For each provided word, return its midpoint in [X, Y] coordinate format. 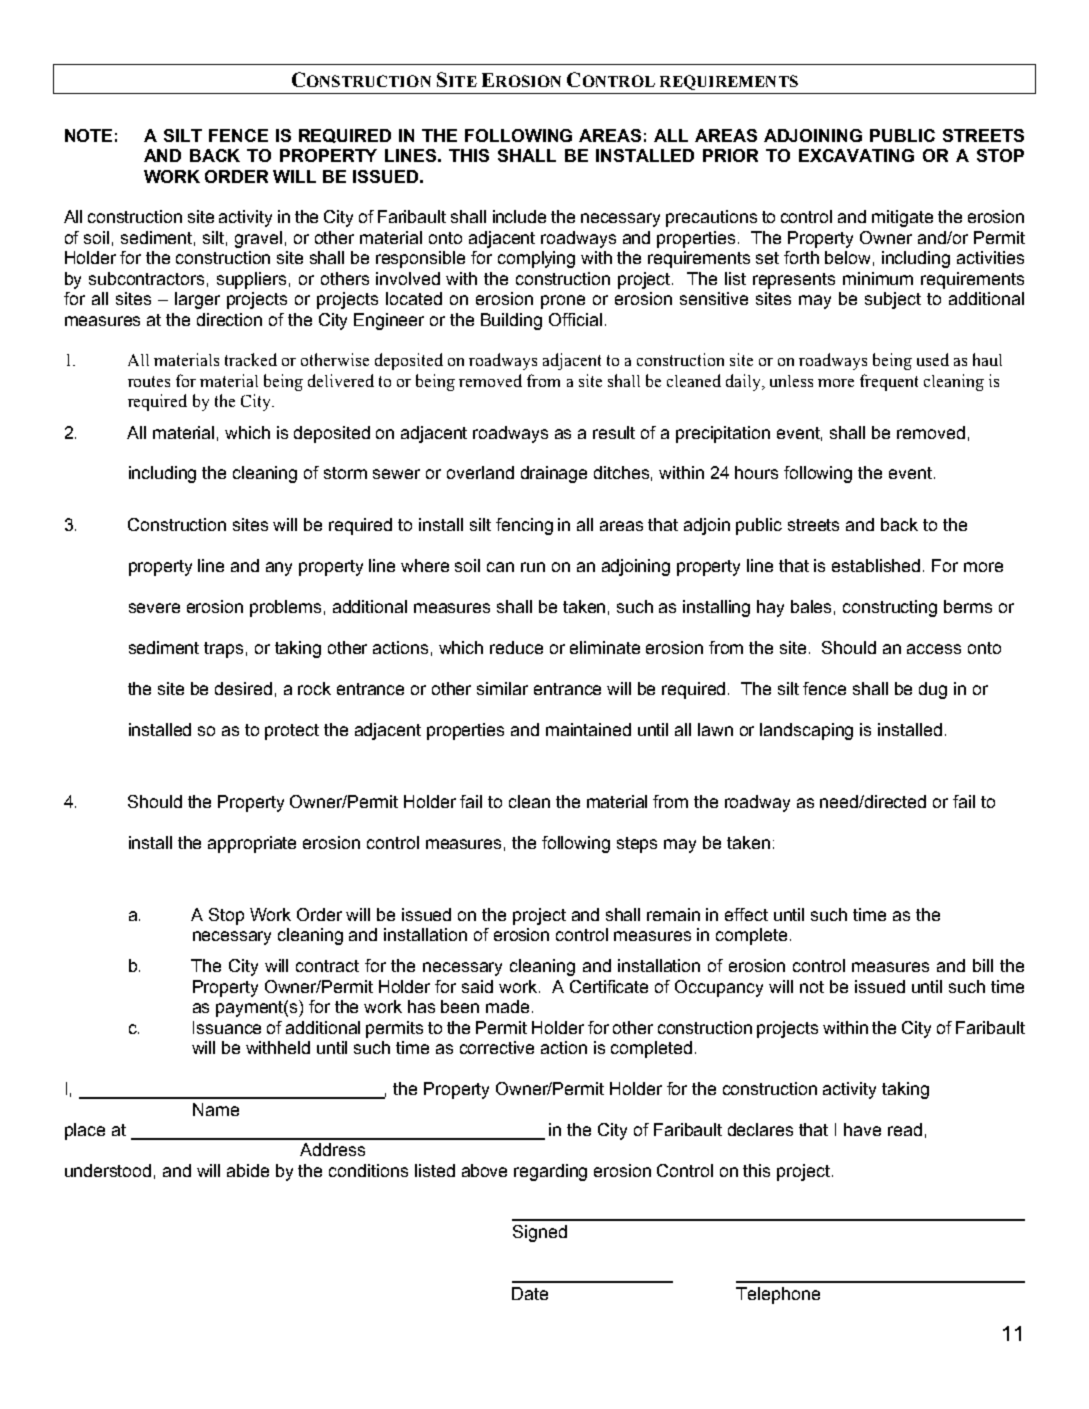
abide [248, 1170]
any [279, 569]
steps [637, 845]
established [876, 565]
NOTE [88, 135]
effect [746, 914]
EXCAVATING [856, 155]
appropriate [252, 844]
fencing [524, 526]
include [519, 216]
